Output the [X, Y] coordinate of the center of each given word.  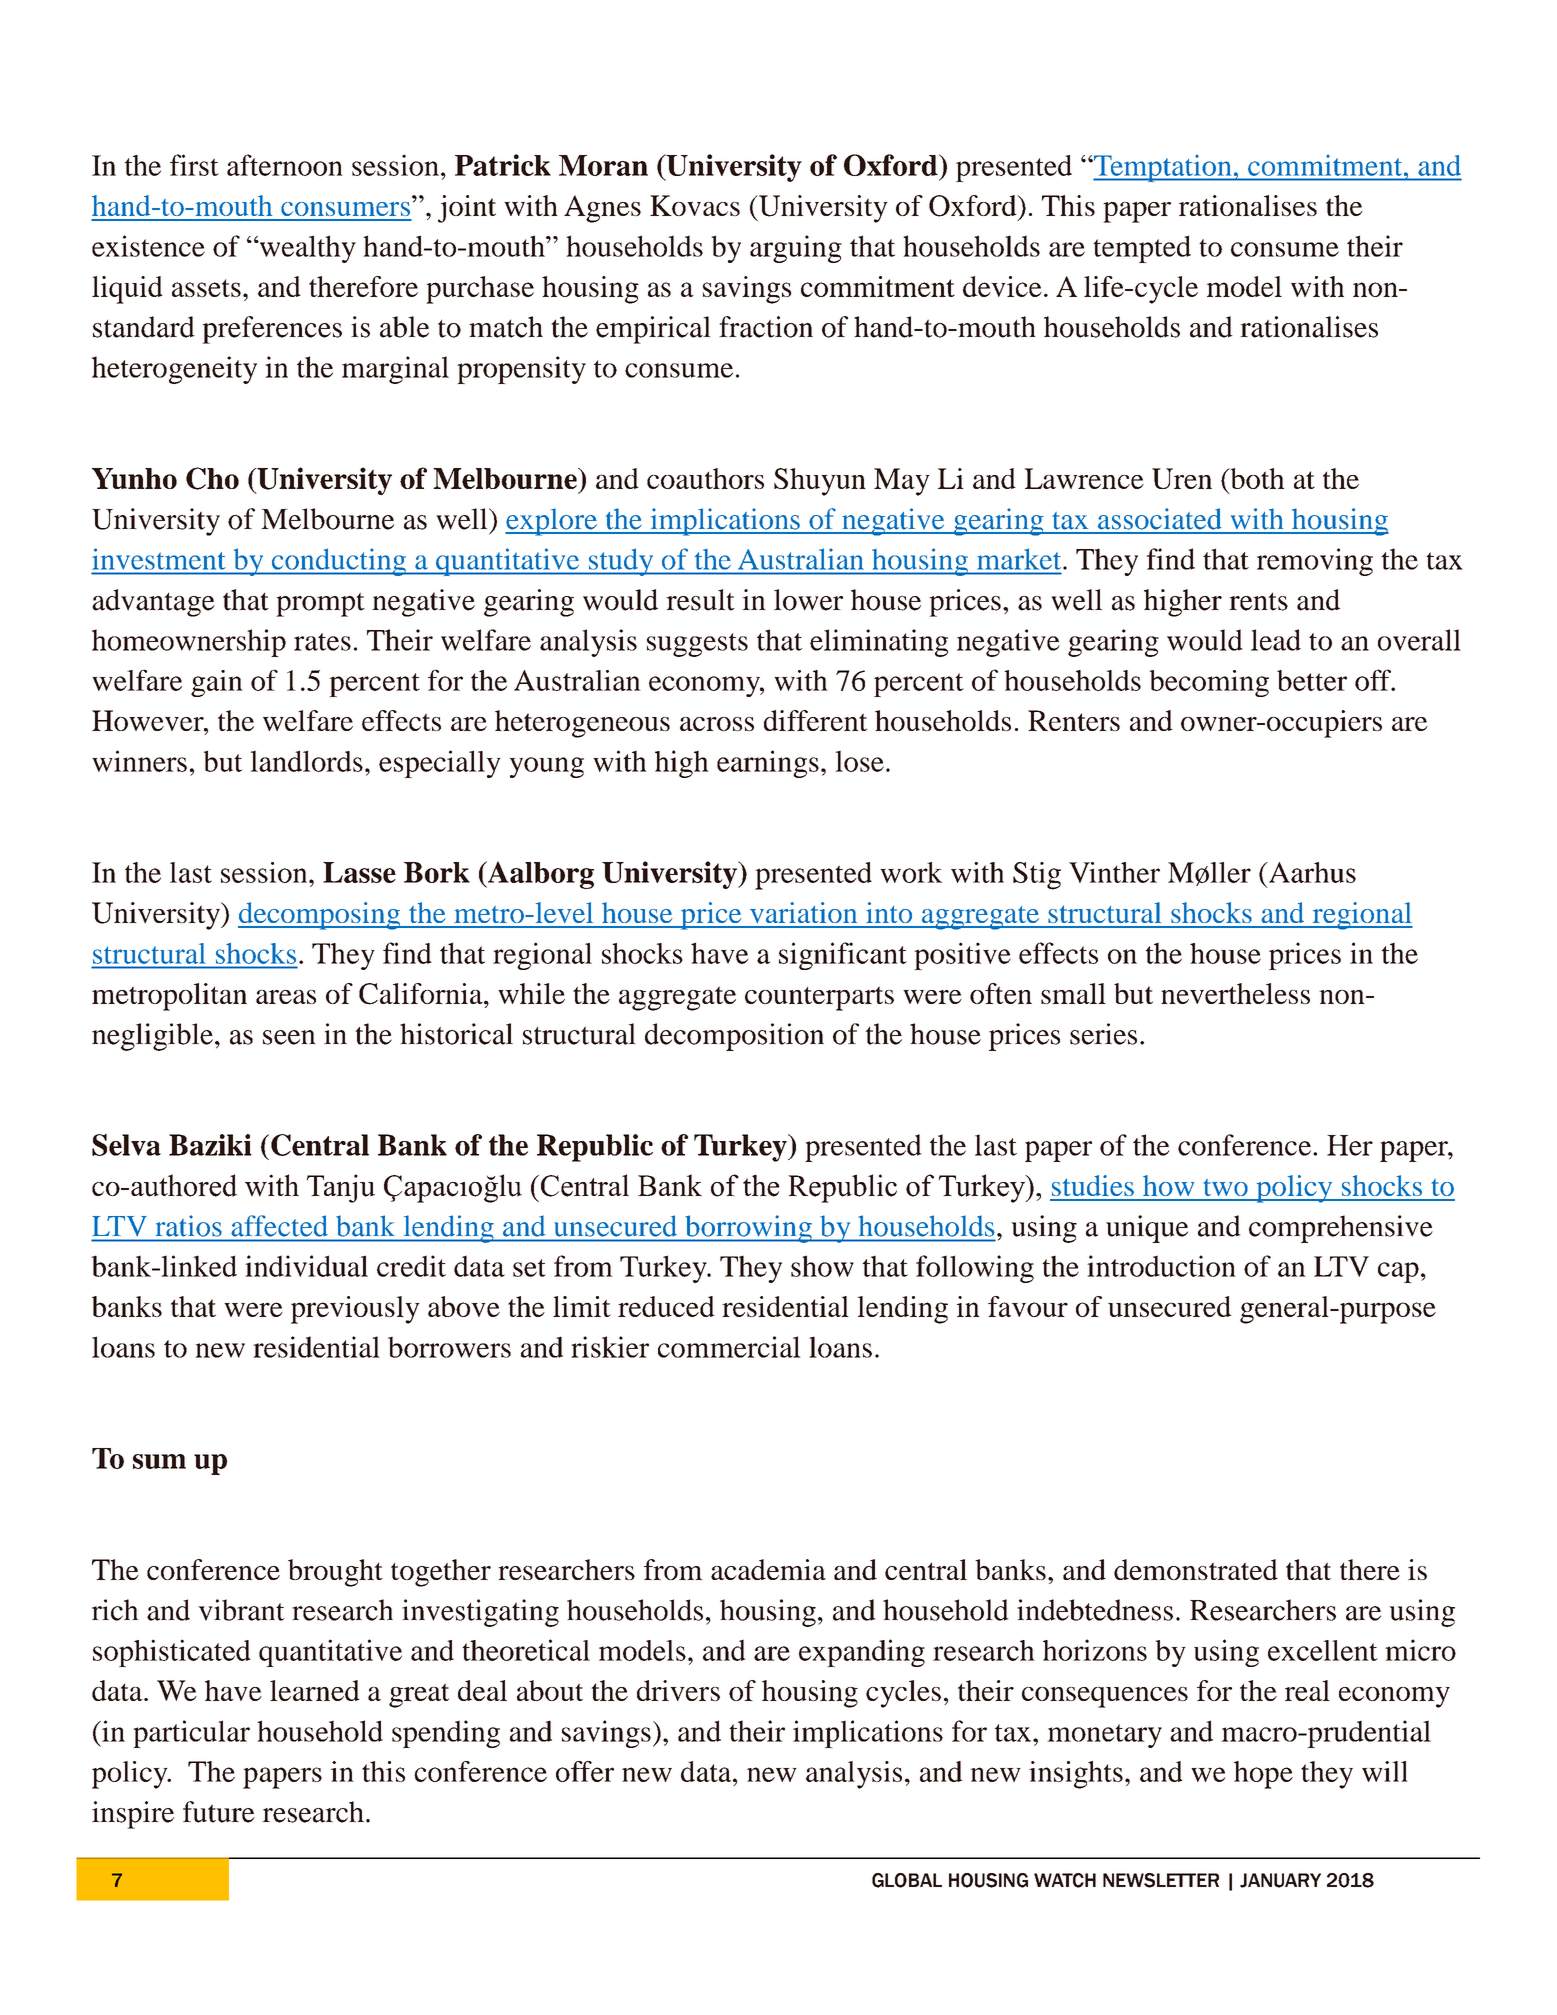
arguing [796, 249]
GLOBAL [907, 1880]
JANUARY [1280, 1880]
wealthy [306, 249]
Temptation [1163, 168]
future [219, 1812]
